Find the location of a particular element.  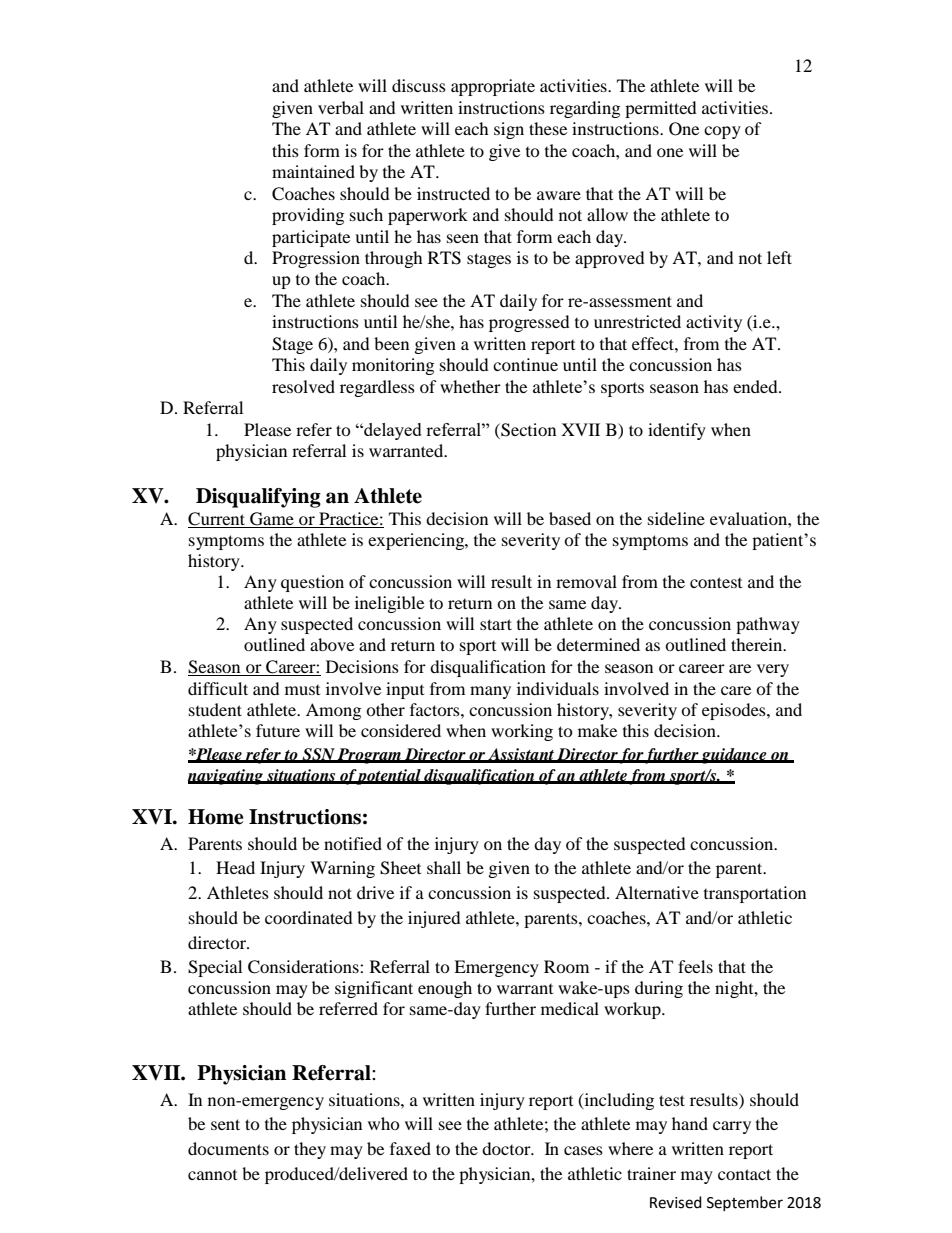

identify is located at coordinates (677, 431).
